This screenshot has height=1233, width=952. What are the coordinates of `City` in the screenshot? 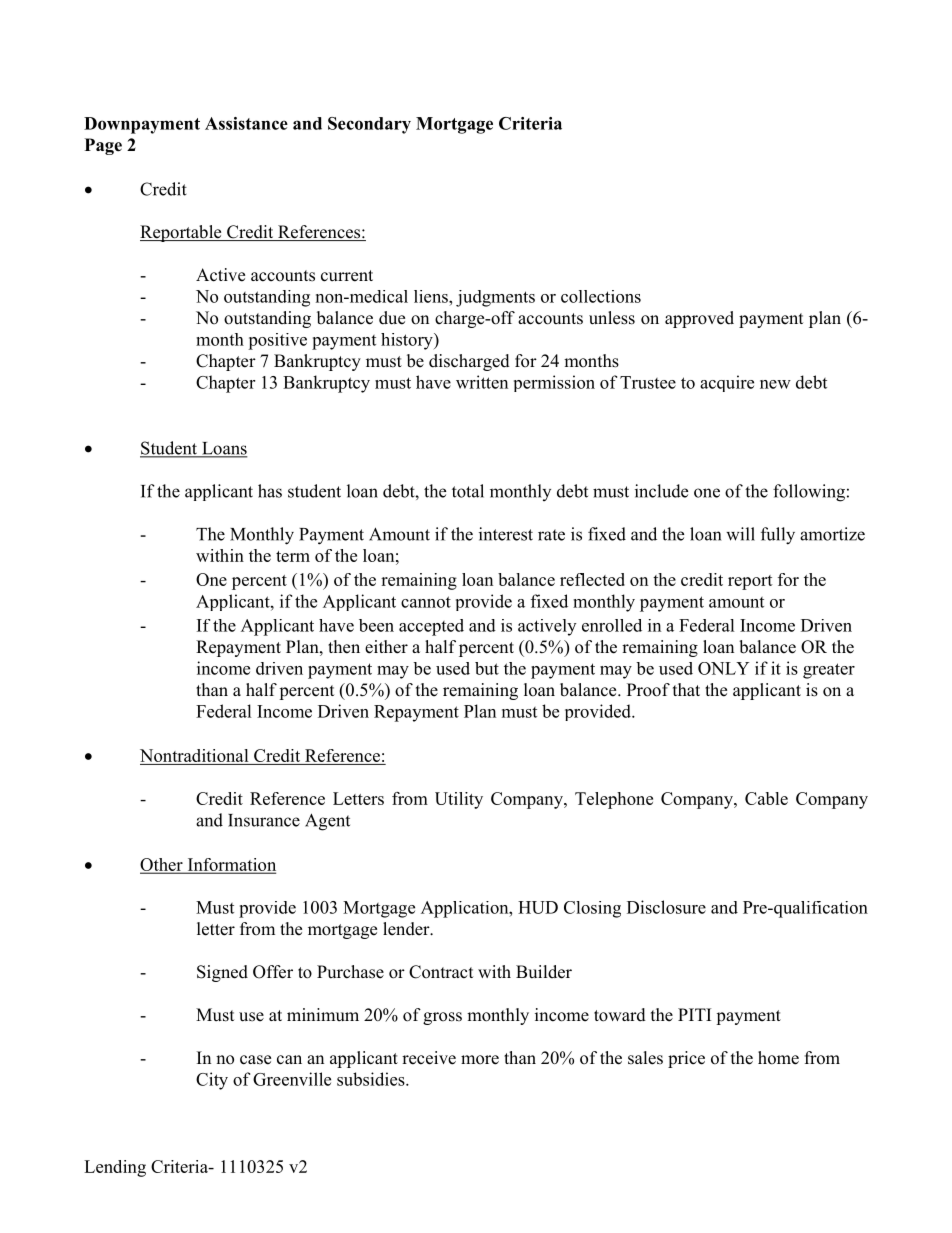 It's located at (212, 1081).
